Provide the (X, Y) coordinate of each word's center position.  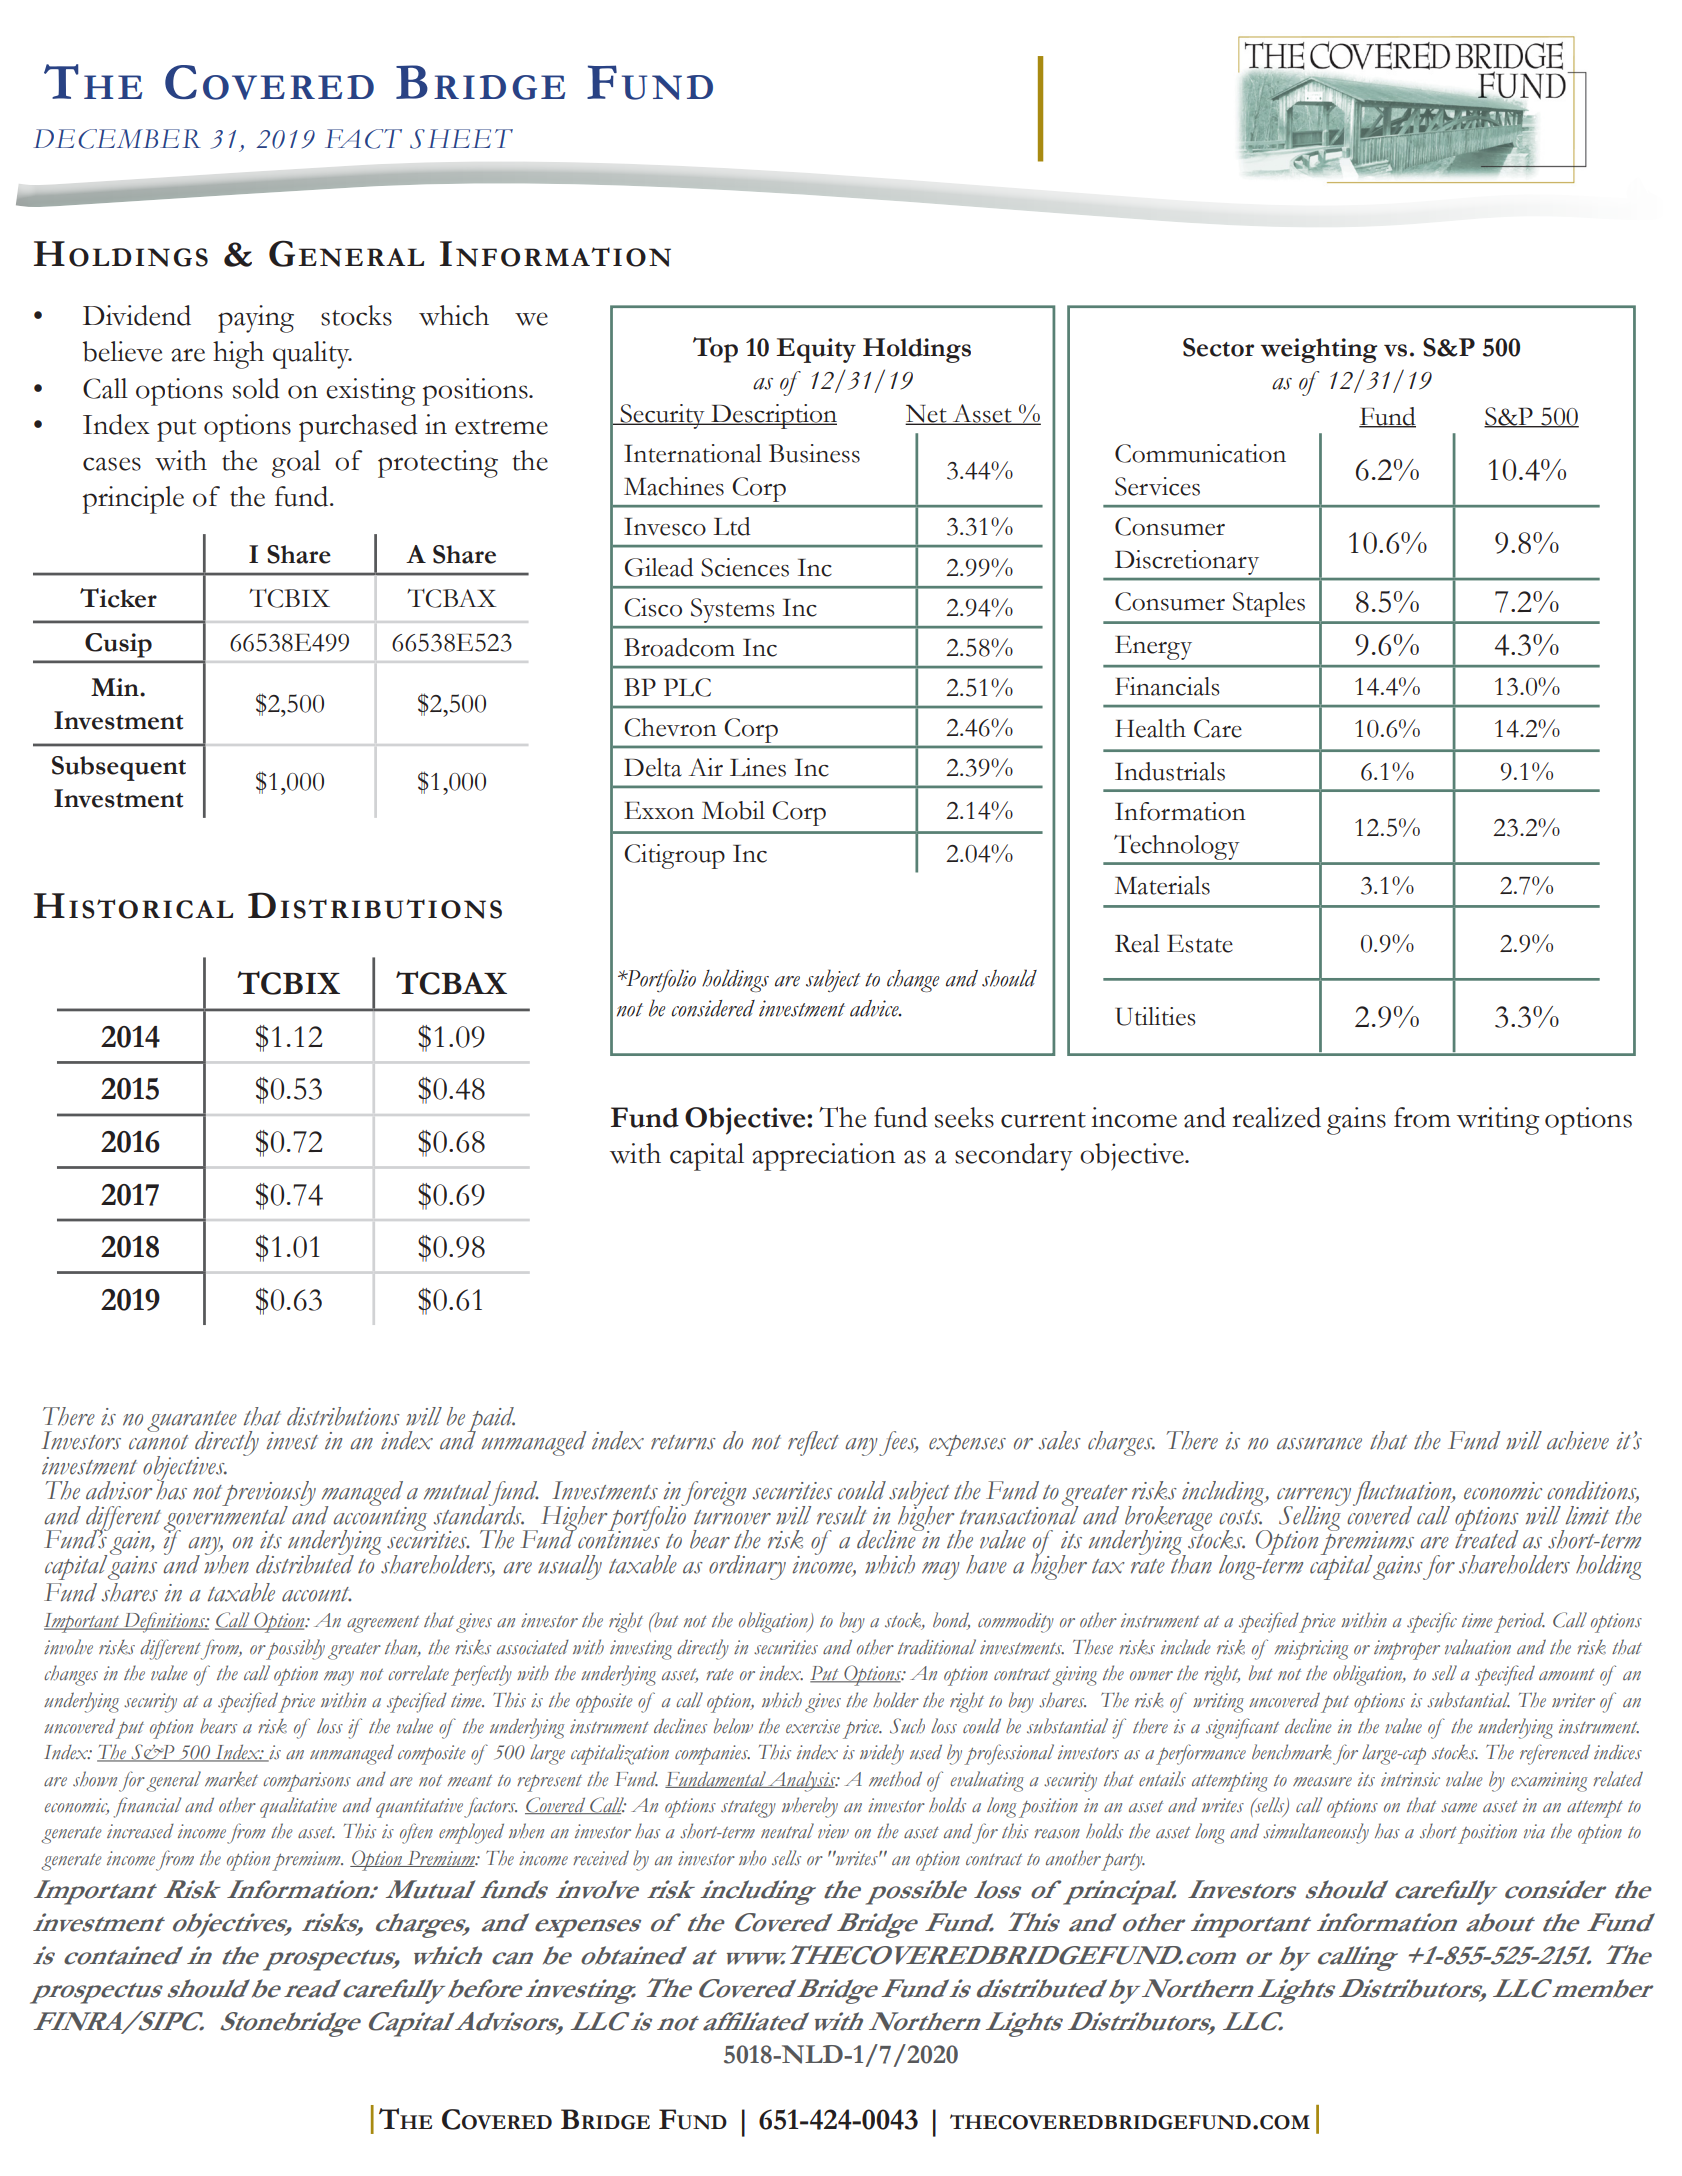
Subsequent (119, 768)
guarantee (192, 1422)
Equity (816, 350)
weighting (1319, 350)
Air (705, 767)
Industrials (1170, 771)
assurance (1319, 1444)
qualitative (298, 1807)
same (1459, 1808)
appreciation (824, 1157)
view (833, 1831)
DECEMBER (117, 139)
